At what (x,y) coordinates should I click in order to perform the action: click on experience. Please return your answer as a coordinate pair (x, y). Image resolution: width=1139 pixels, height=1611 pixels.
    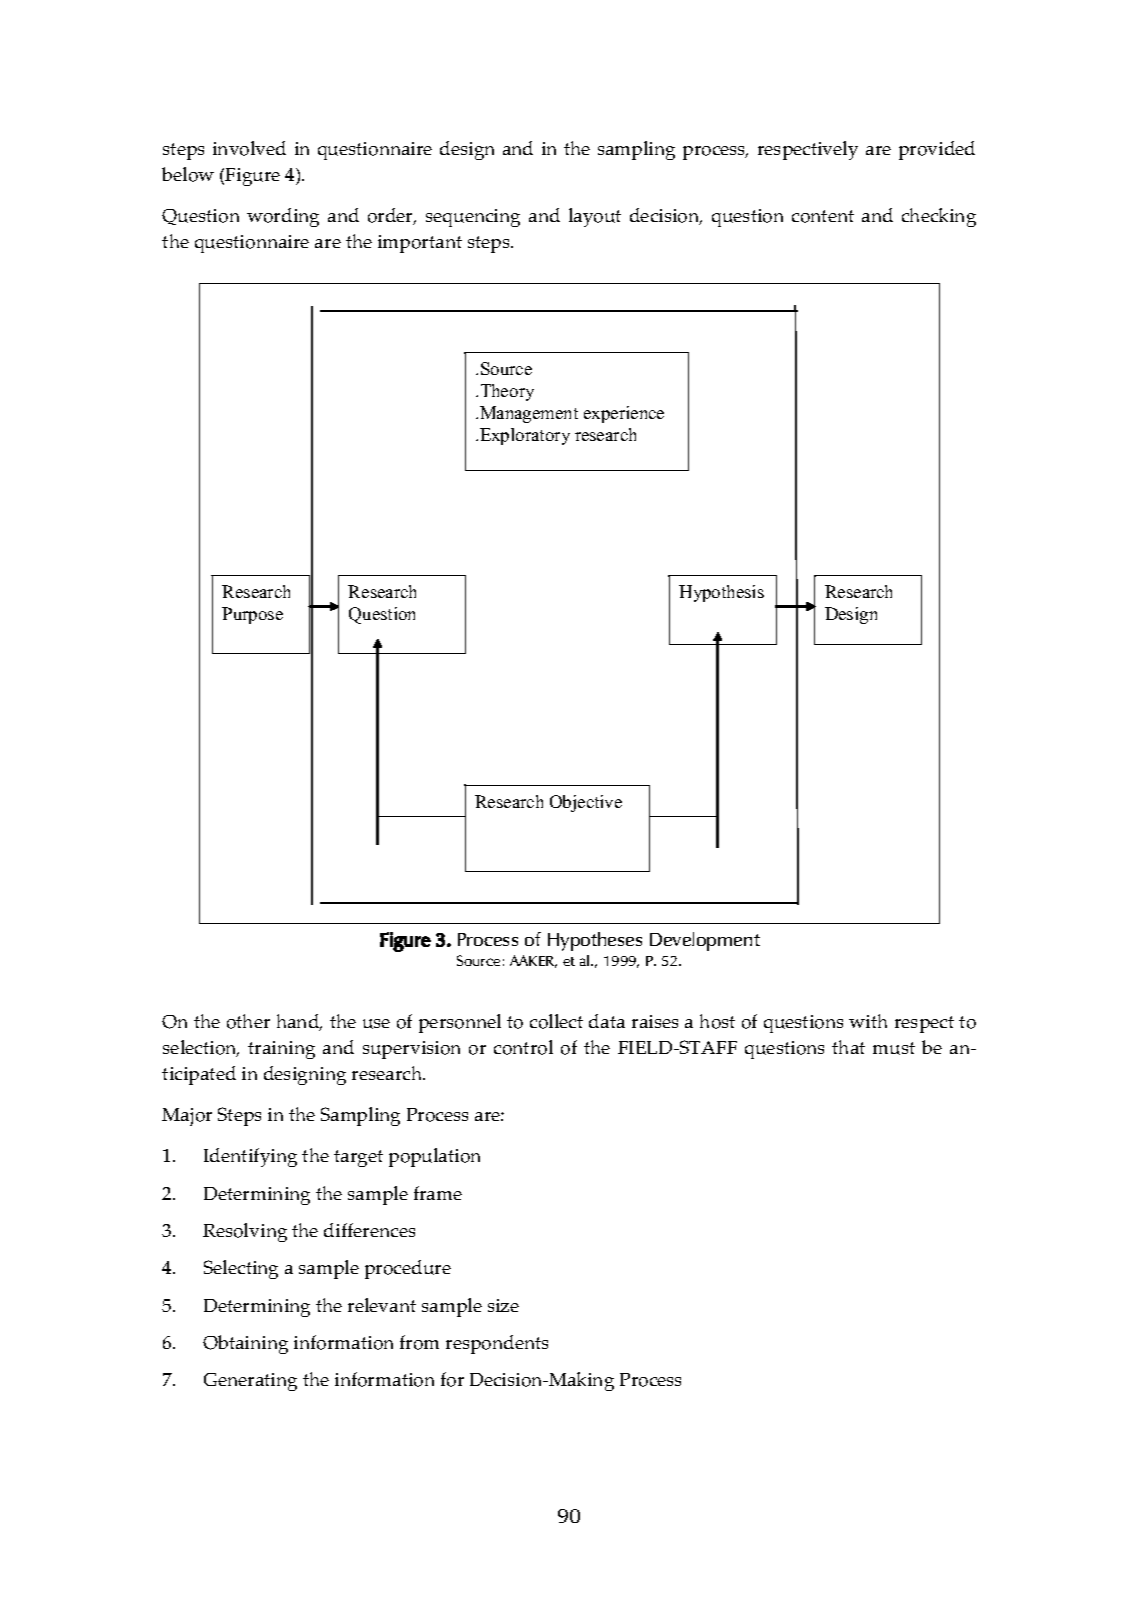
    Looking at the image, I should click on (624, 414).
